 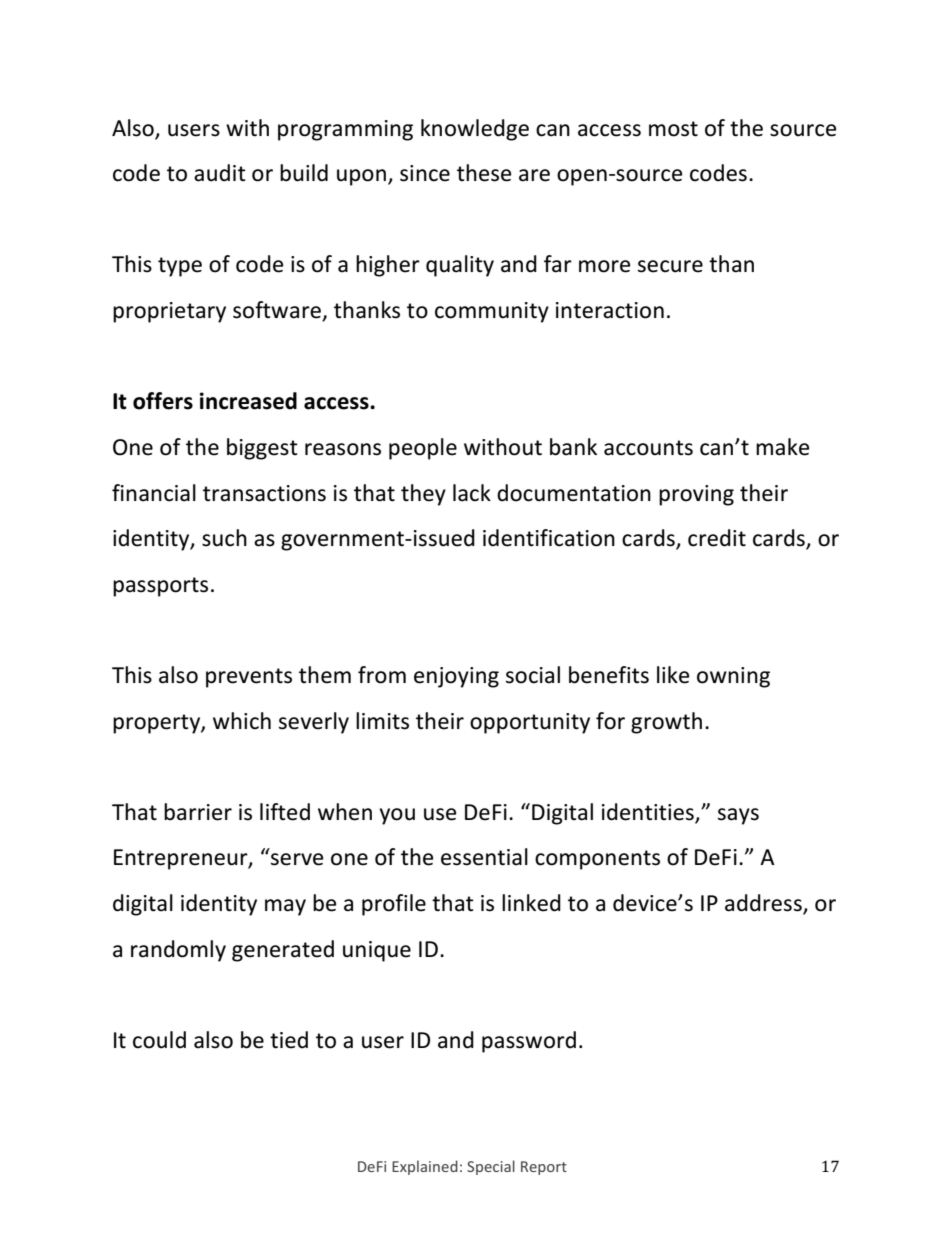 I want to click on tied, so click(x=289, y=1040).
